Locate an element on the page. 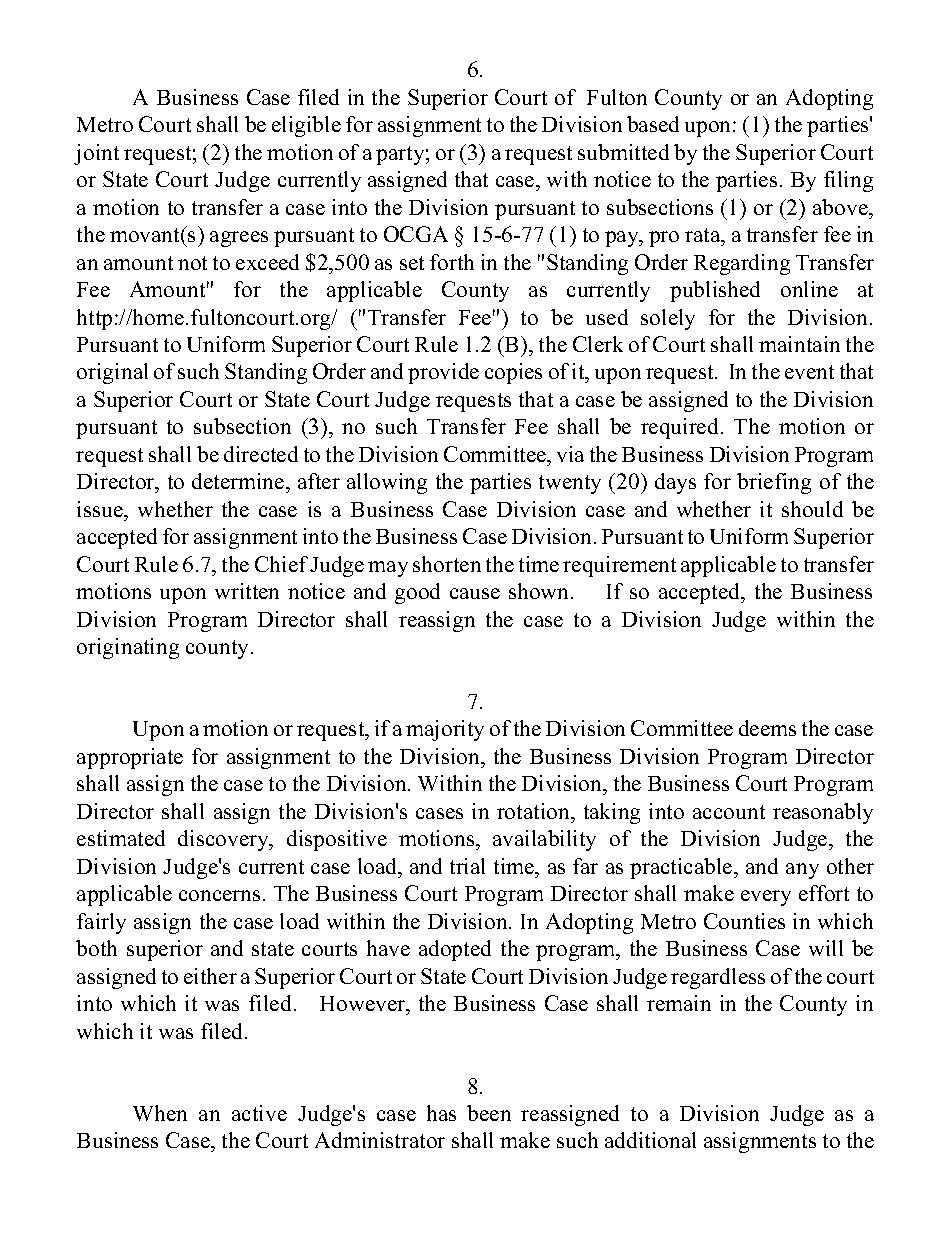 The width and height of the document is (952, 1233). When is located at coordinates (160, 1113).
